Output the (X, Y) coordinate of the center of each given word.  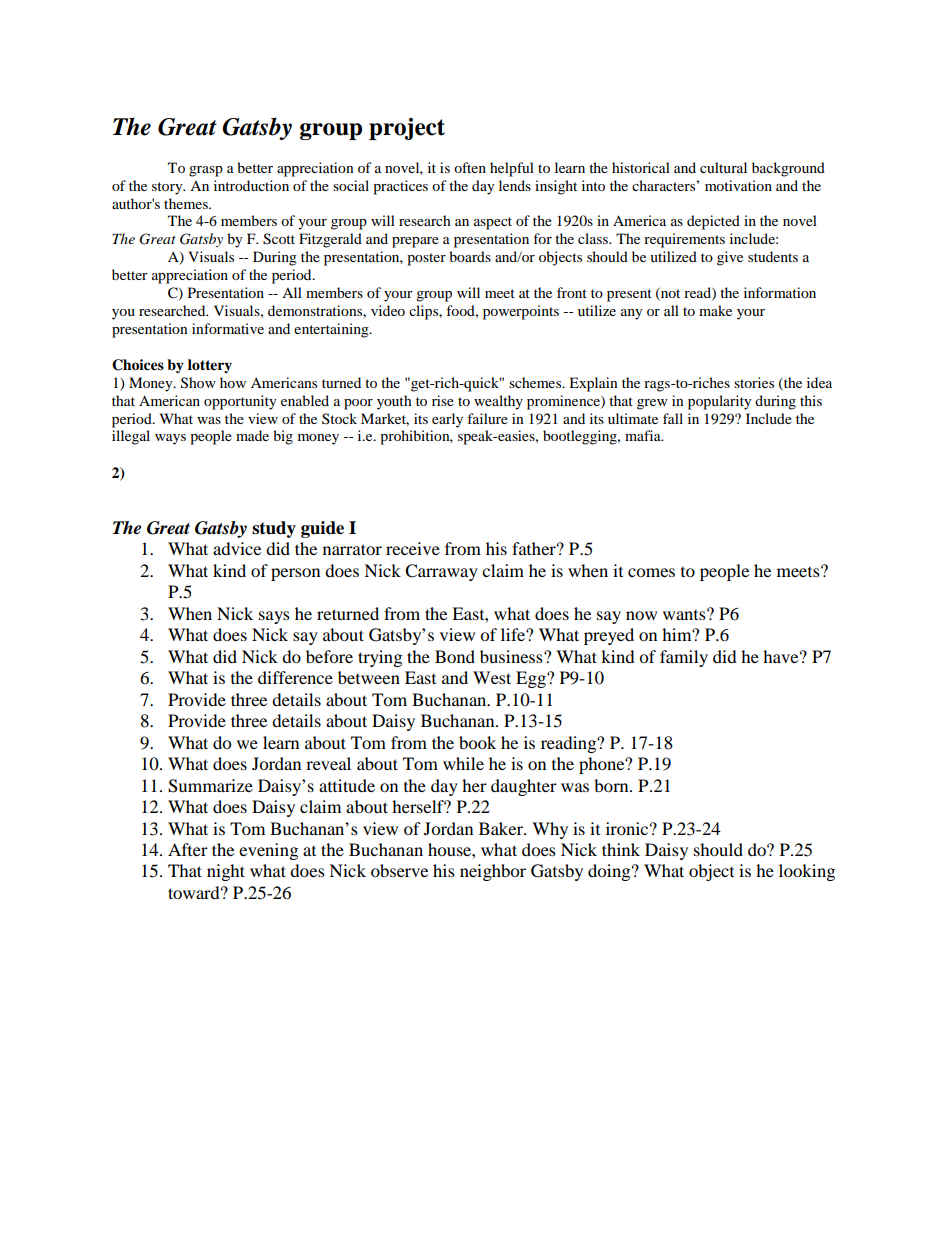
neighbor (493, 872)
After (188, 849)
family (684, 658)
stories (754, 382)
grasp (206, 171)
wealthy (498, 402)
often (470, 167)
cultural (723, 167)
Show (198, 383)
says (274, 617)
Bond (455, 656)
